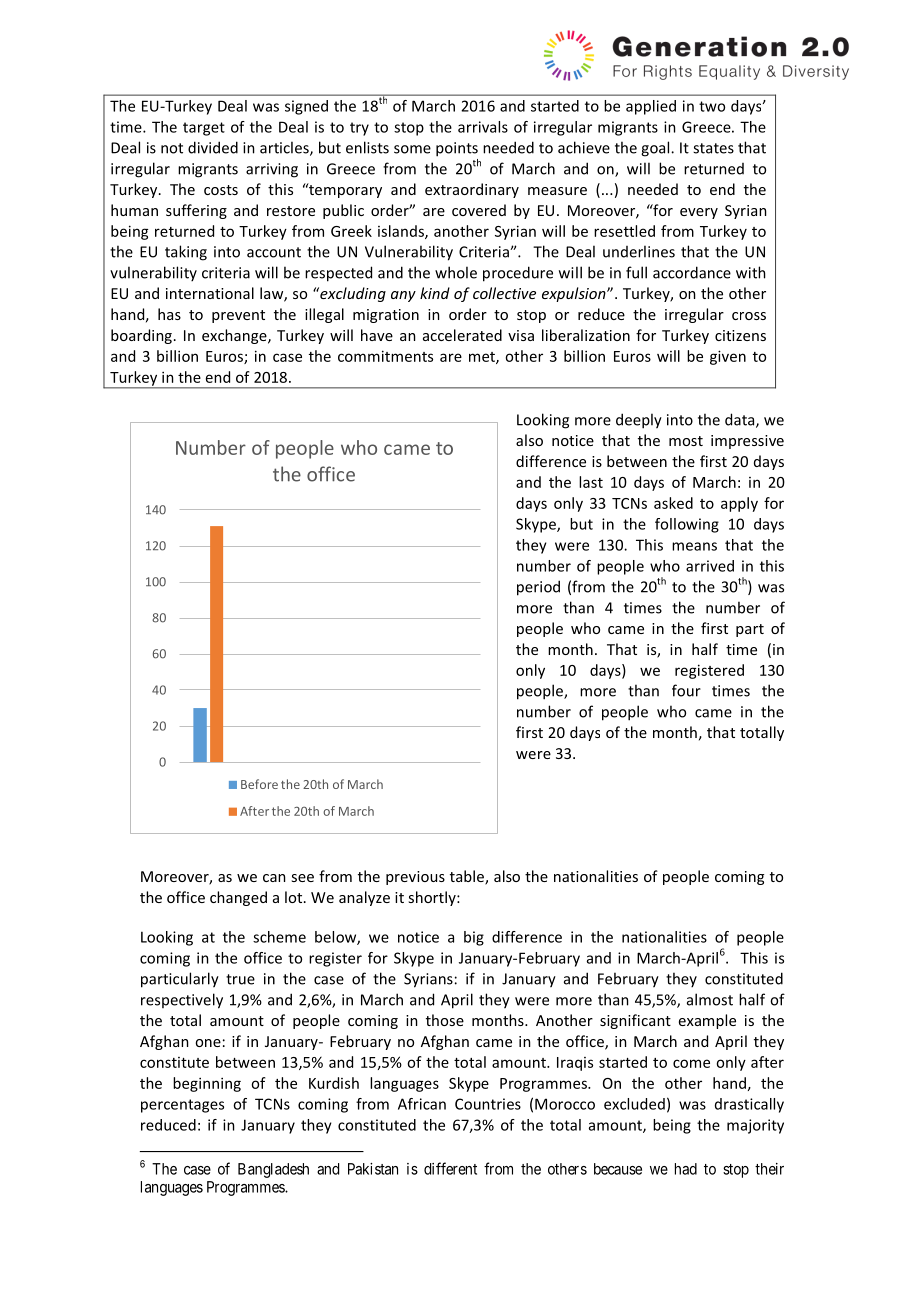 The height and width of the screenshot is (1308, 924). I want to click on Before, so click(259, 784).
